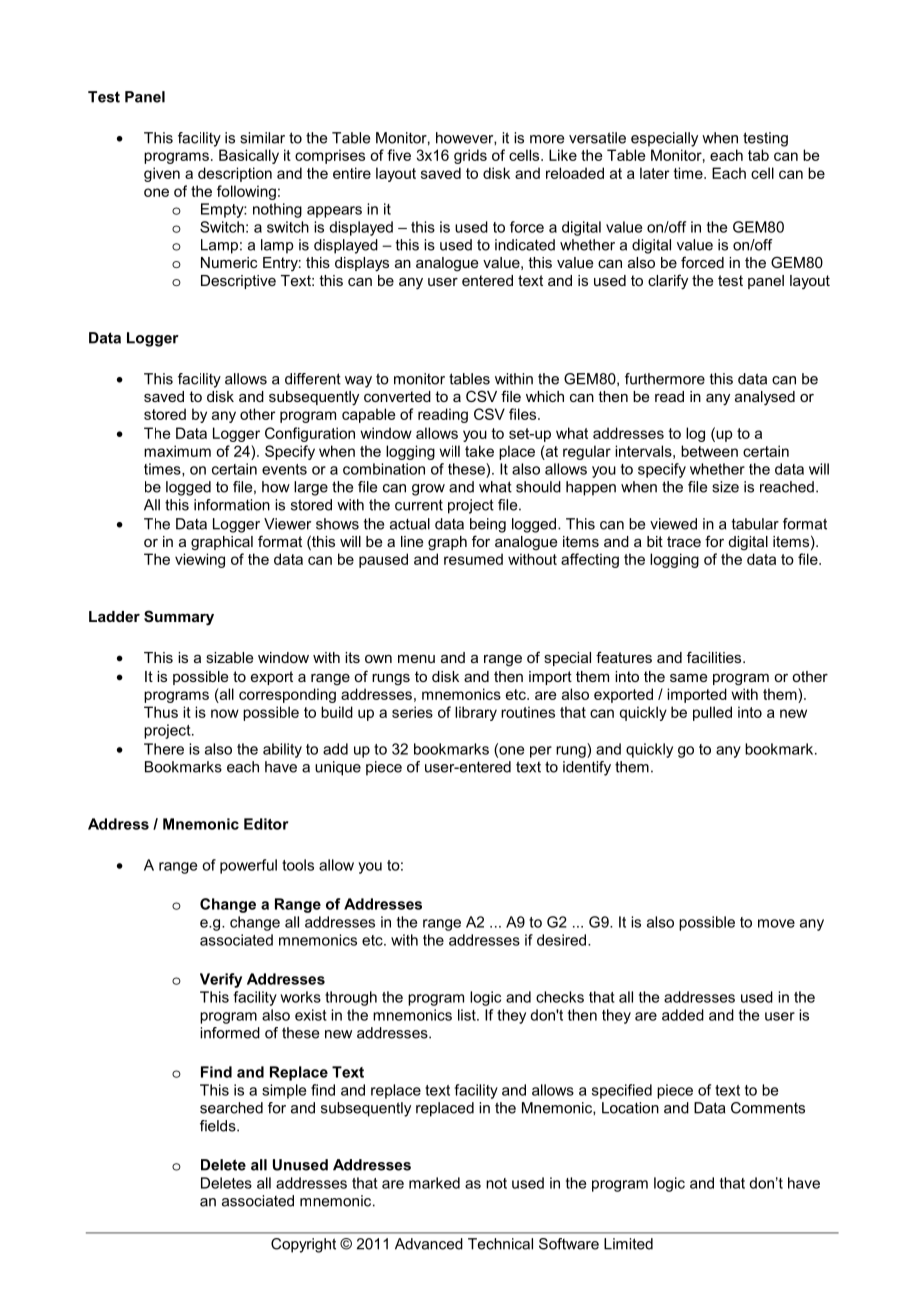 The image size is (924, 1308). I want to click on later, so click(654, 173).
